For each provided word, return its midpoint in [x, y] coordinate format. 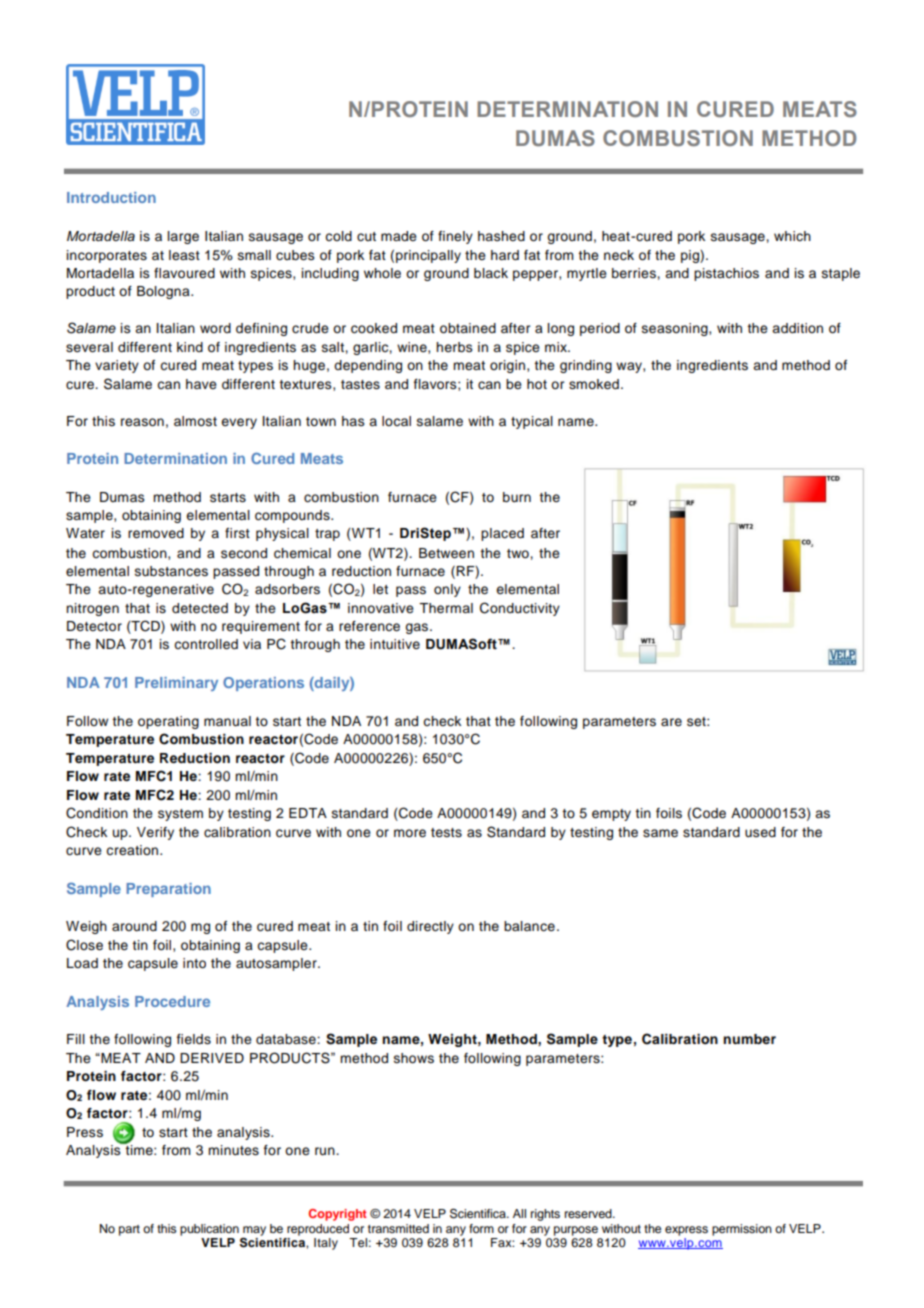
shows [414, 1058]
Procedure [172, 1001]
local [396, 421]
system [180, 815]
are [671, 722]
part [129, 1230]
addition [797, 328]
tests [446, 833]
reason [142, 422]
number [749, 1039]
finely [455, 237]
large [183, 237]
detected [200, 608]
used [760, 832]
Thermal [446, 608]
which [792, 236]
